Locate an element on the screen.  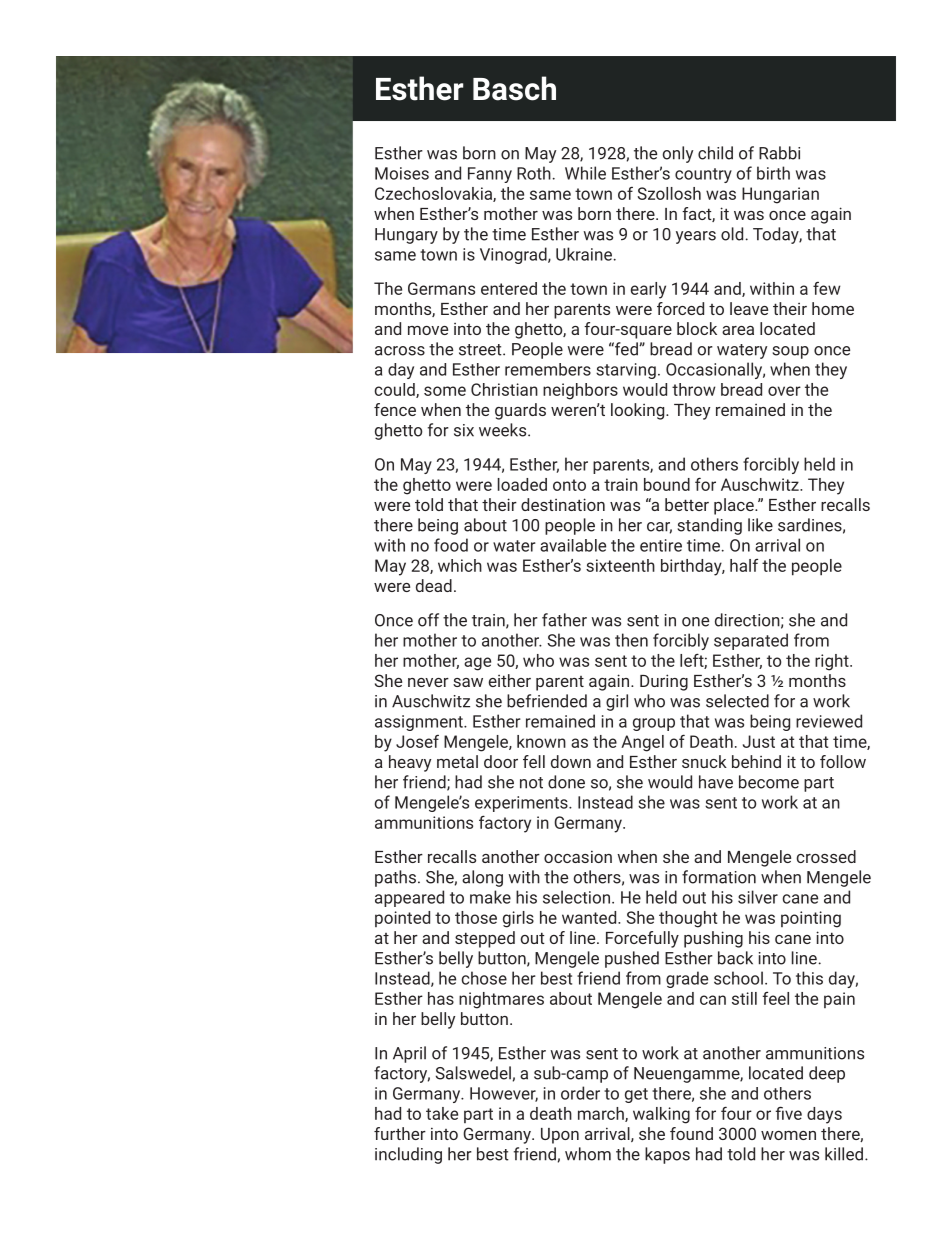
take is located at coordinates (442, 1113).
